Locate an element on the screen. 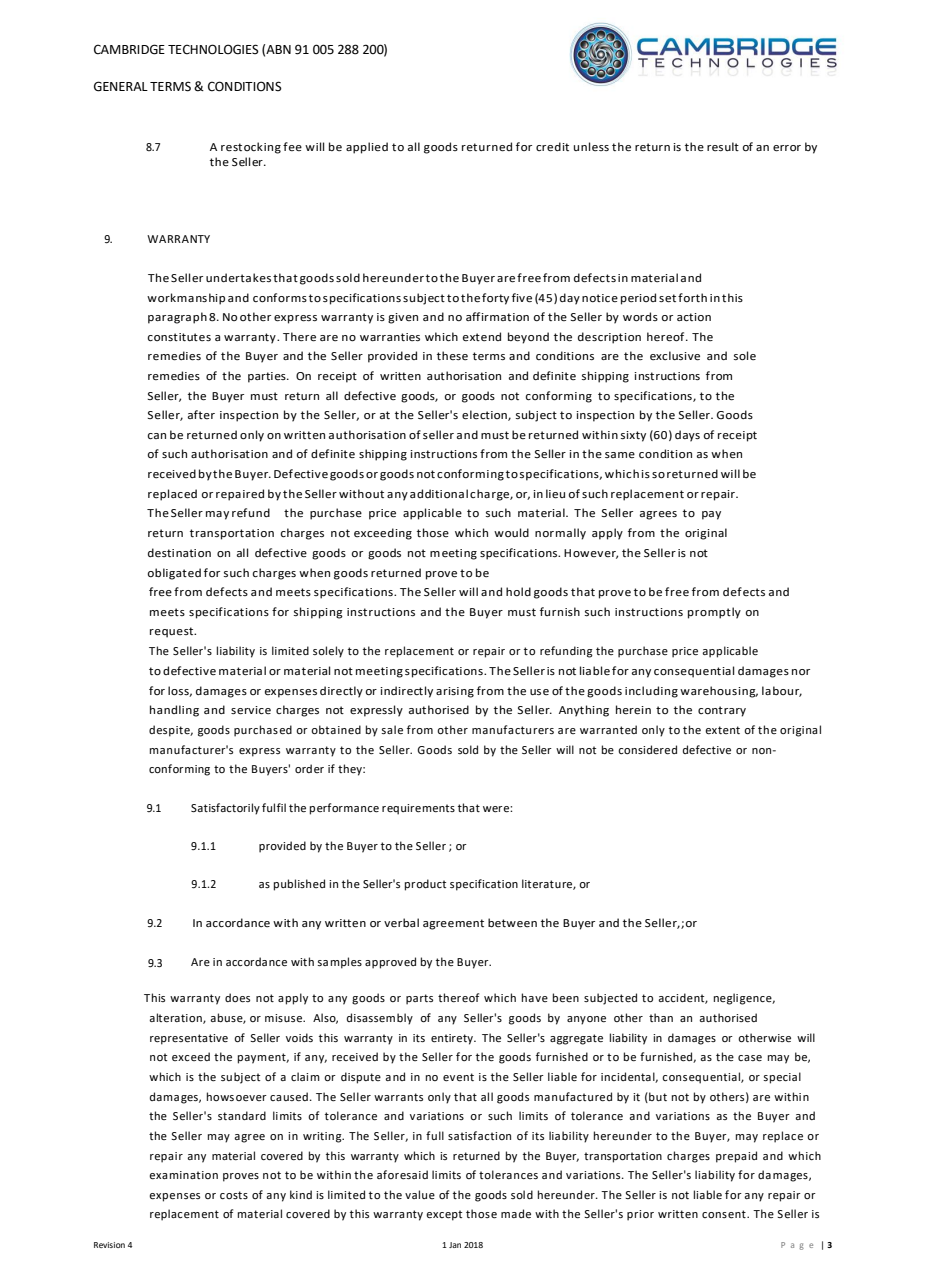 The image size is (942, 1288). verbal is located at coordinates (401, 922).
